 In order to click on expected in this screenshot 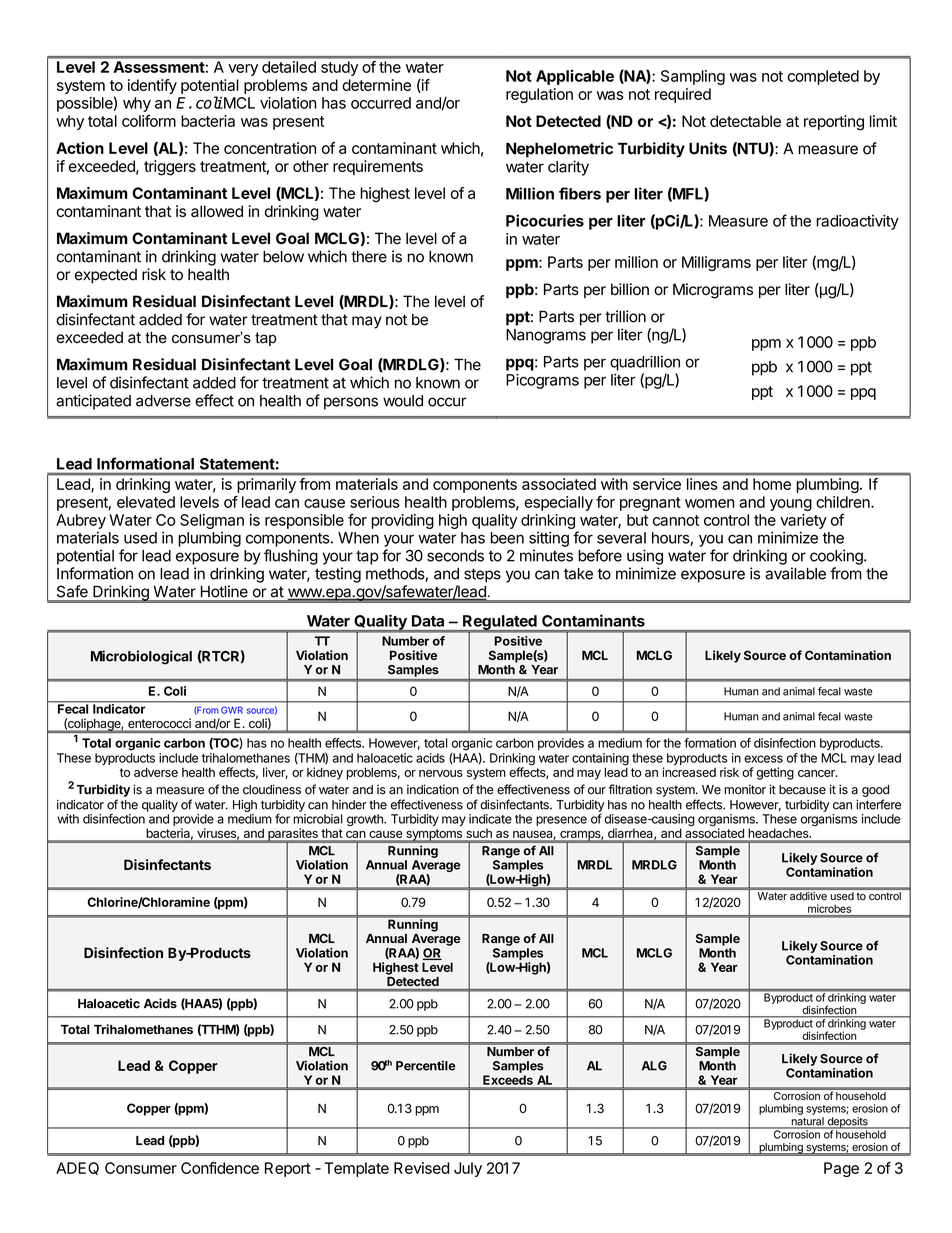, I will do `click(106, 276)`.
